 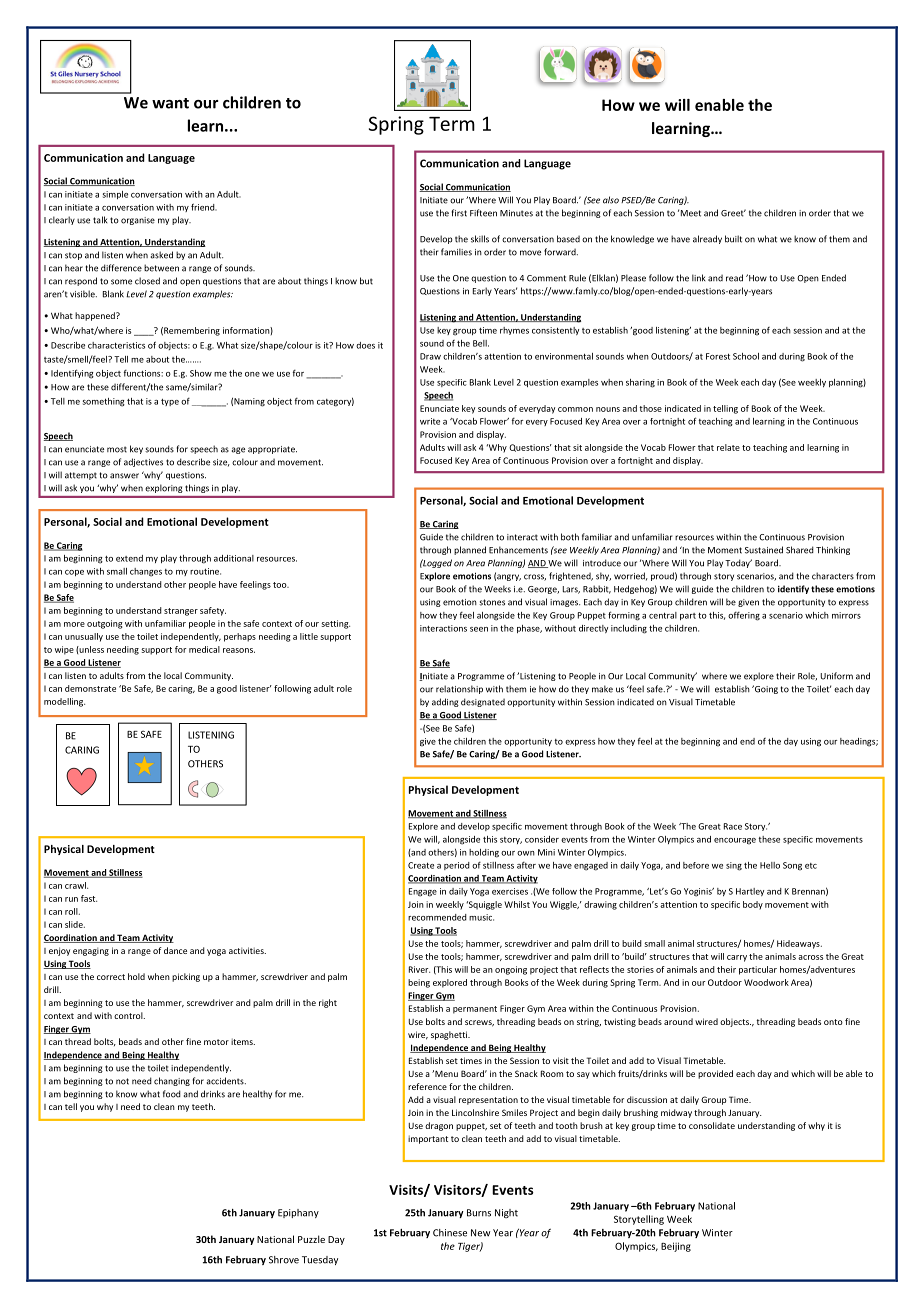 What do you see at coordinates (728, 447) in the page?
I see `relate` at bounding box center [728, 447].
